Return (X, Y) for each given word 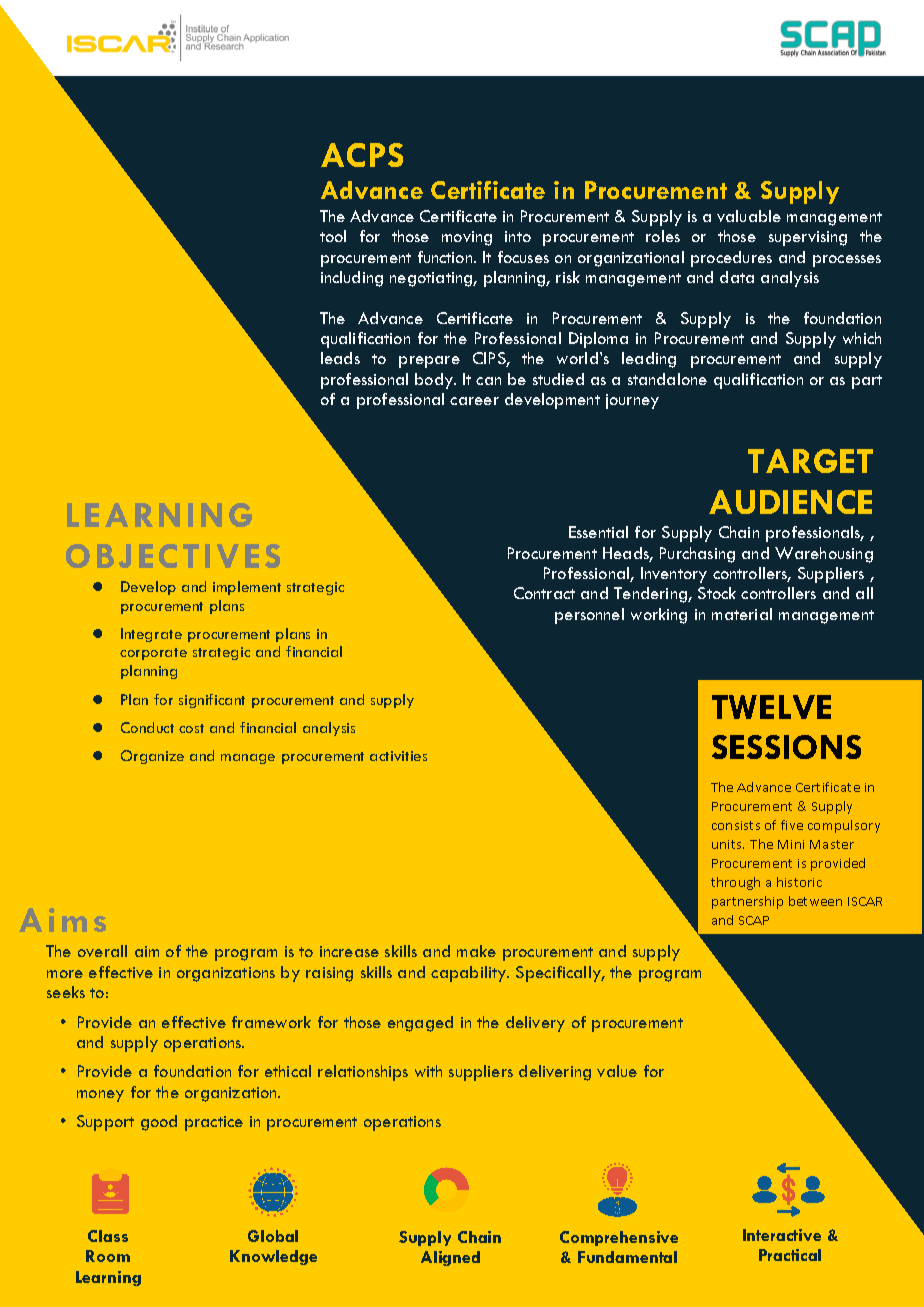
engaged (420, 1024)
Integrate (151, 635)
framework (271, 1022)
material (742, 614)
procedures (731, 259)
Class (108, 1236)
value (617, 1071)
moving (467, 238)
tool (333, 236)
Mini (791, 844)
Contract (544, 593)
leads (340, 358)
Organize (152, 757)
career (474, 401)
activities (398, 756)
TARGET (810, 461)
